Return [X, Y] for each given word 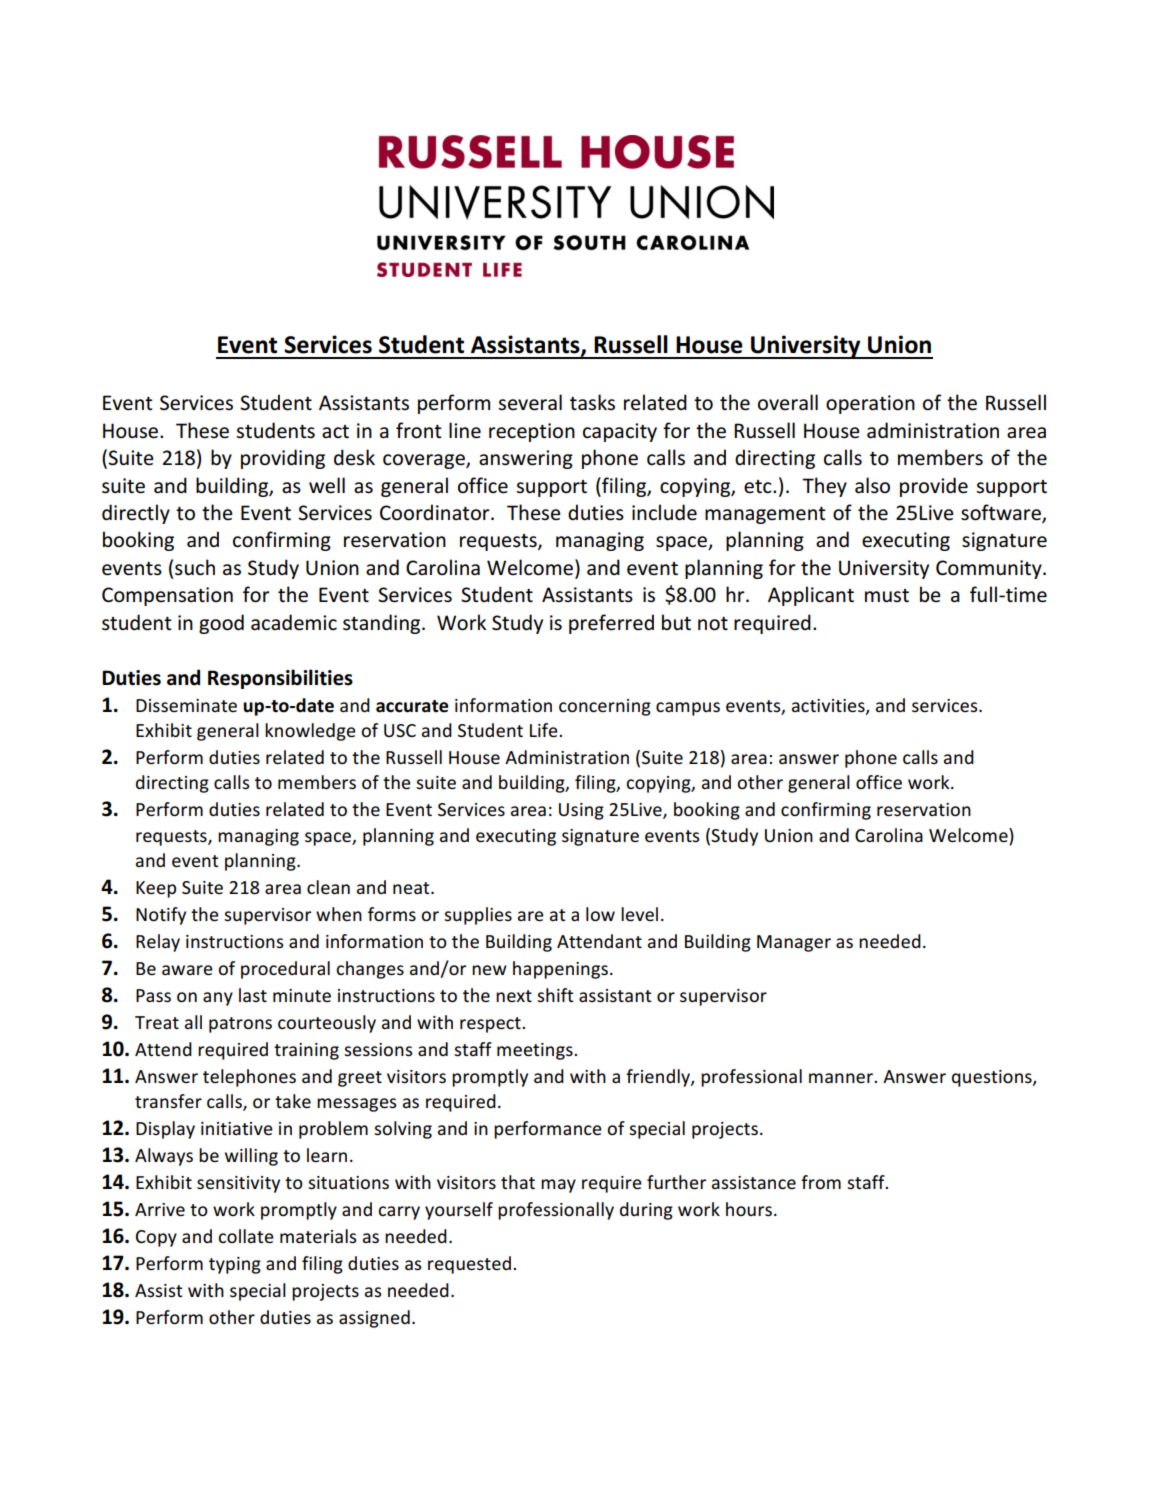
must [887, 596]
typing [235, 1265]
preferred [611, 624]
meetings [536, 1051]
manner [842, 1078]
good [221, 624]
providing [283, 459]
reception [532, 432]
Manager [794, 943]
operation [870, 404]
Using [581, 811]
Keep [156, 889]
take [293, 1101]
